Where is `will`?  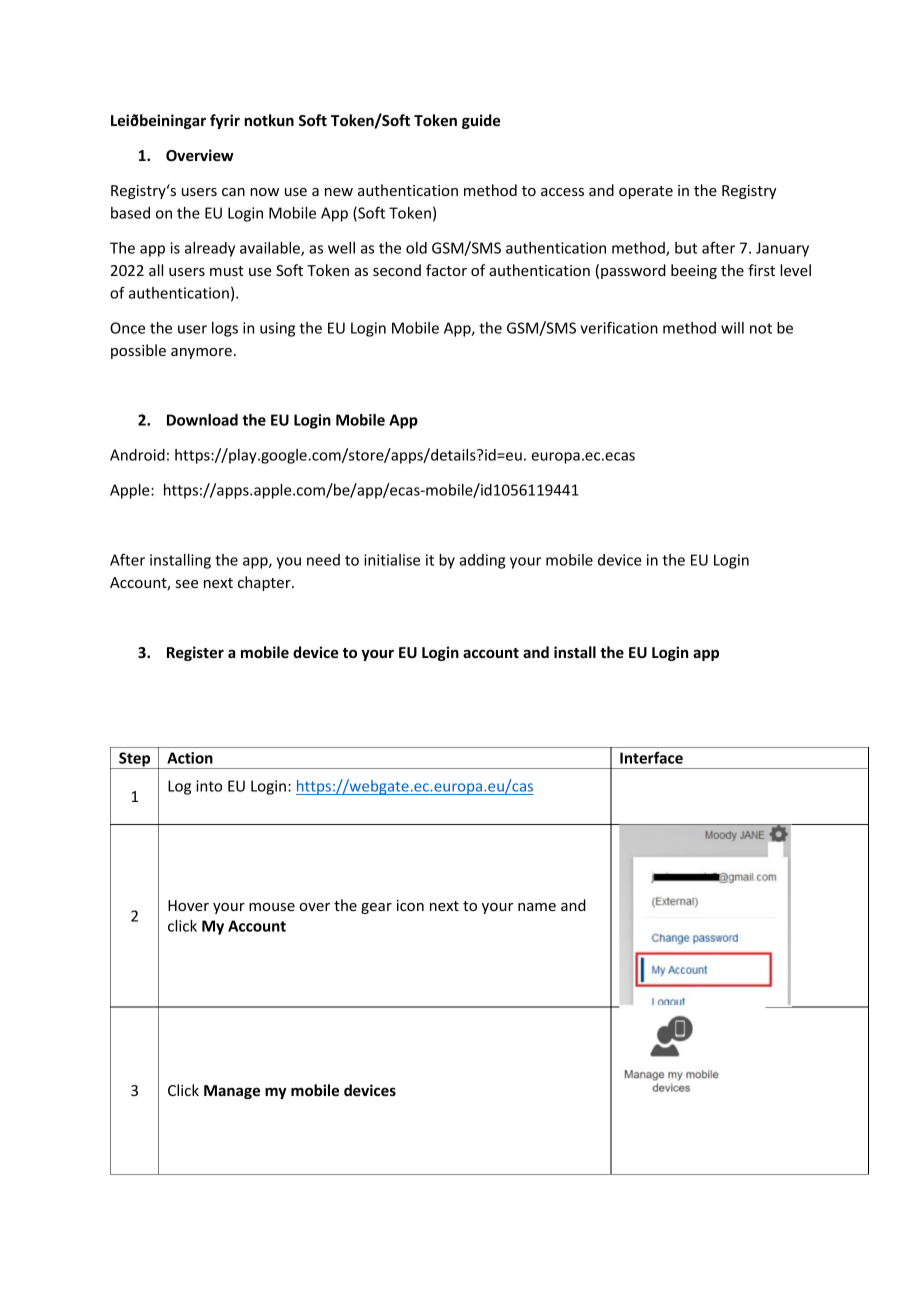 will is located at coordinates (732, 328).
